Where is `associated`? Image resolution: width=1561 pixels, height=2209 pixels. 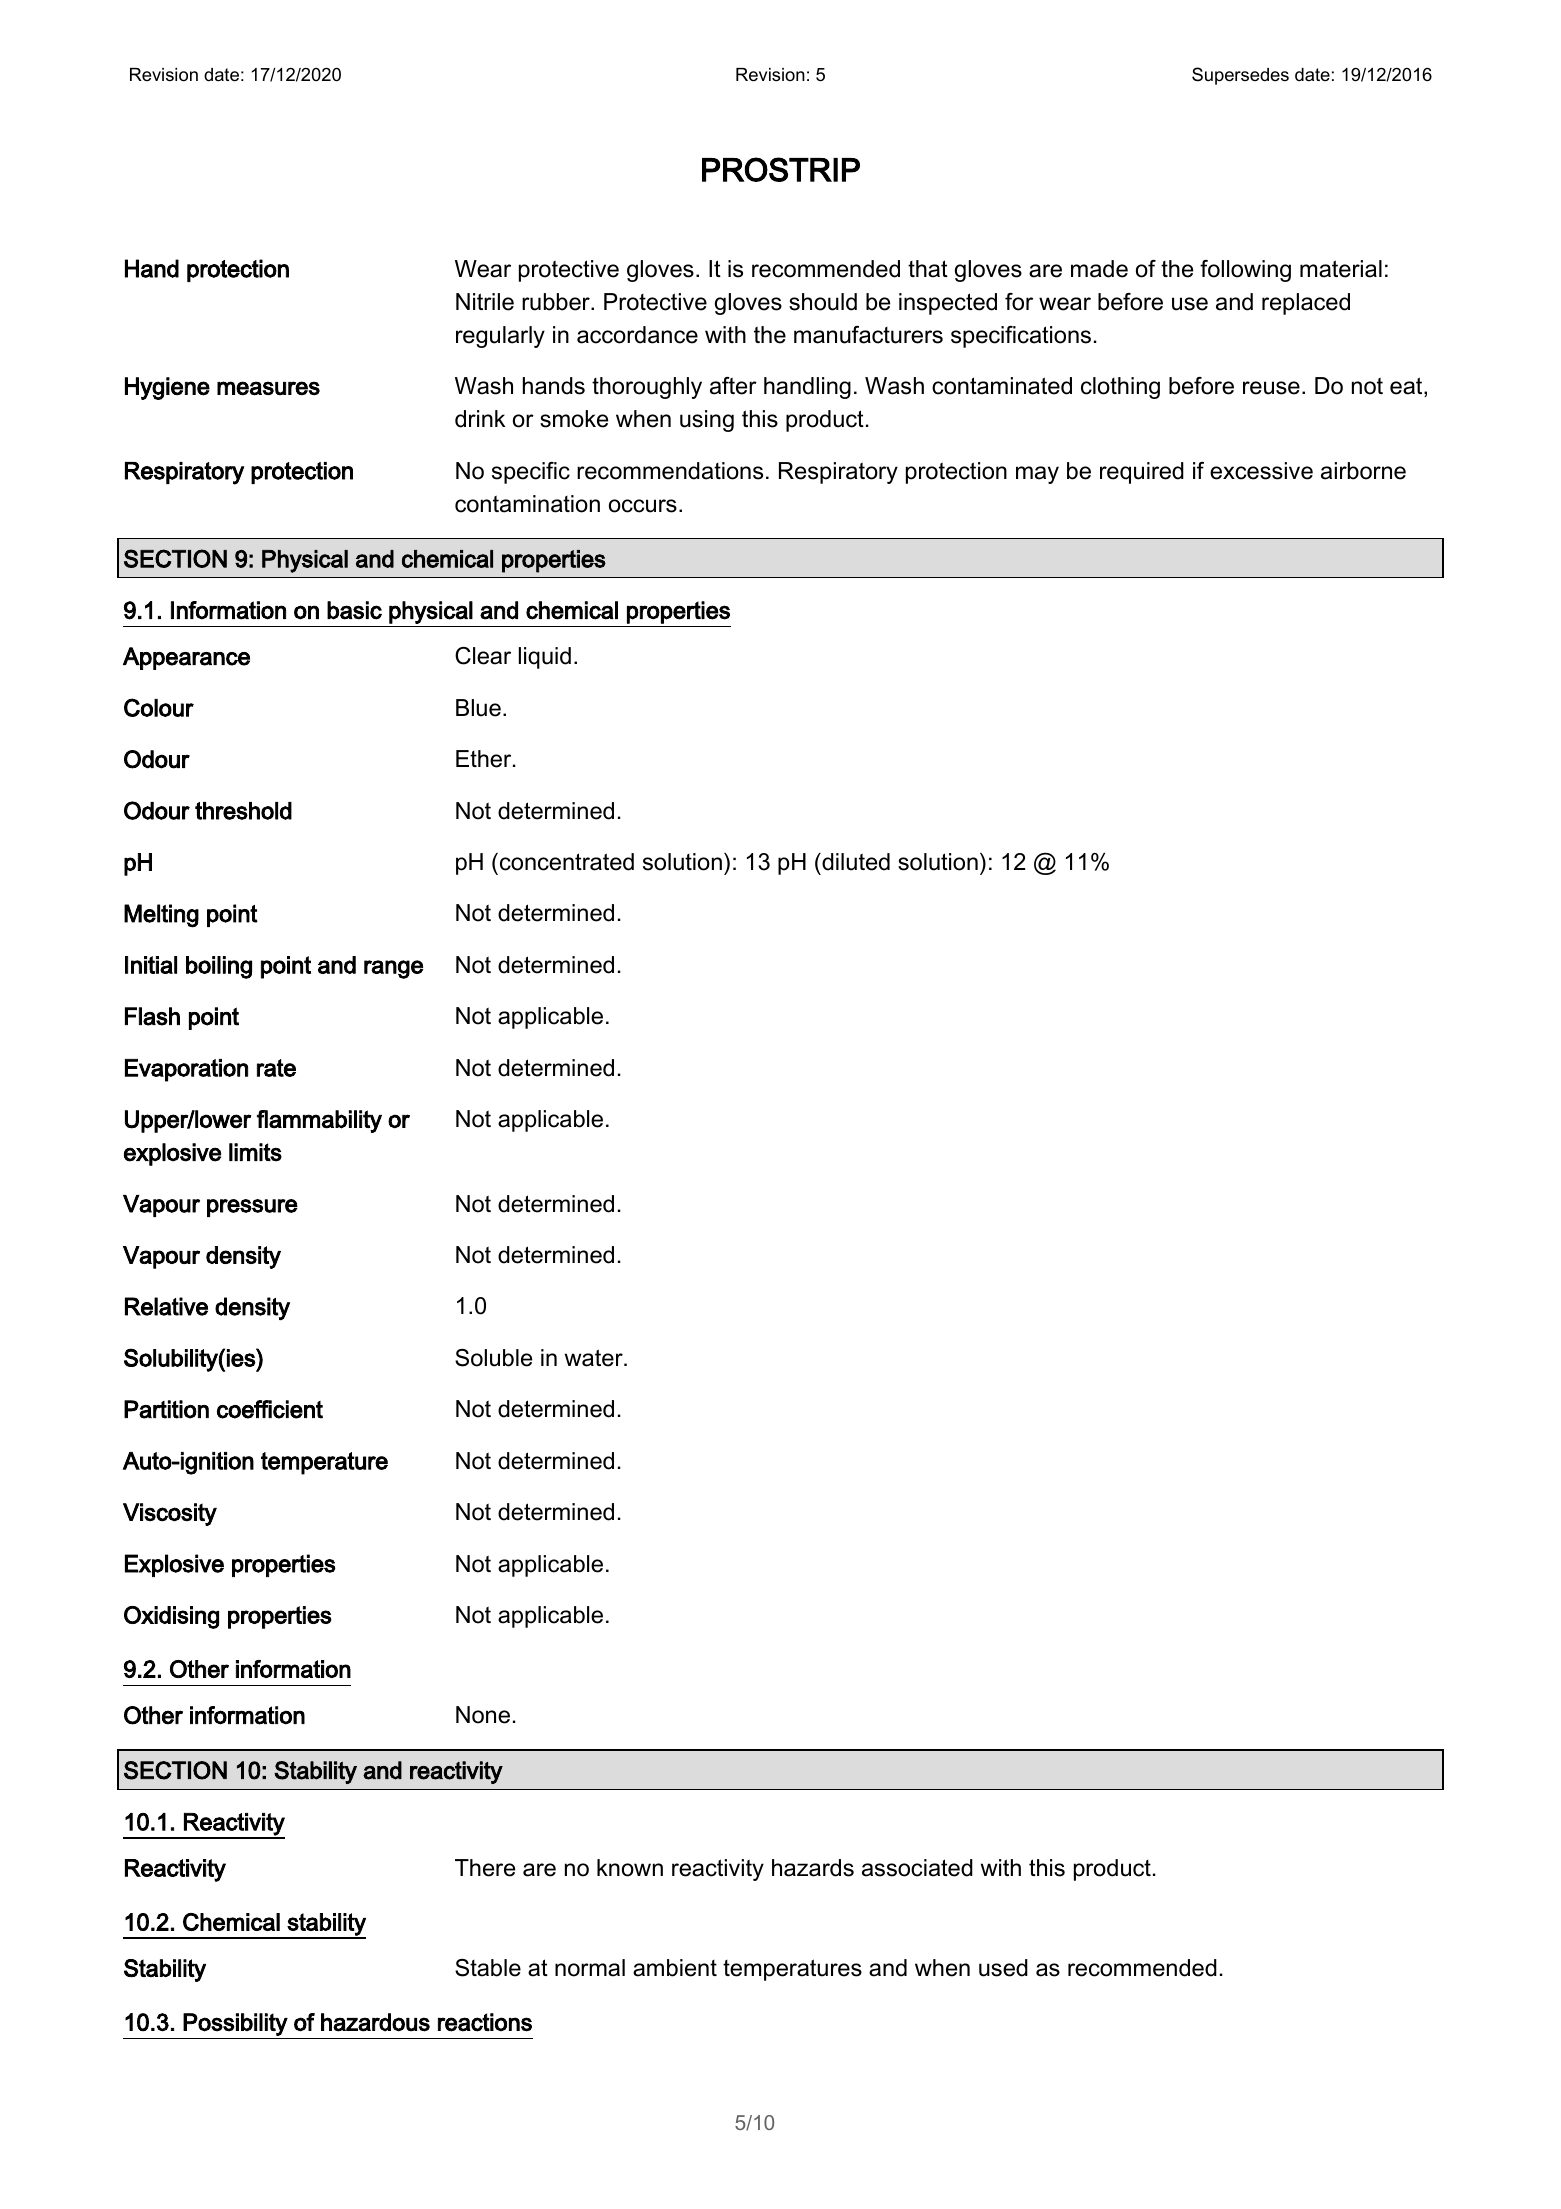
associated is located at coordinates (917, 1868).
